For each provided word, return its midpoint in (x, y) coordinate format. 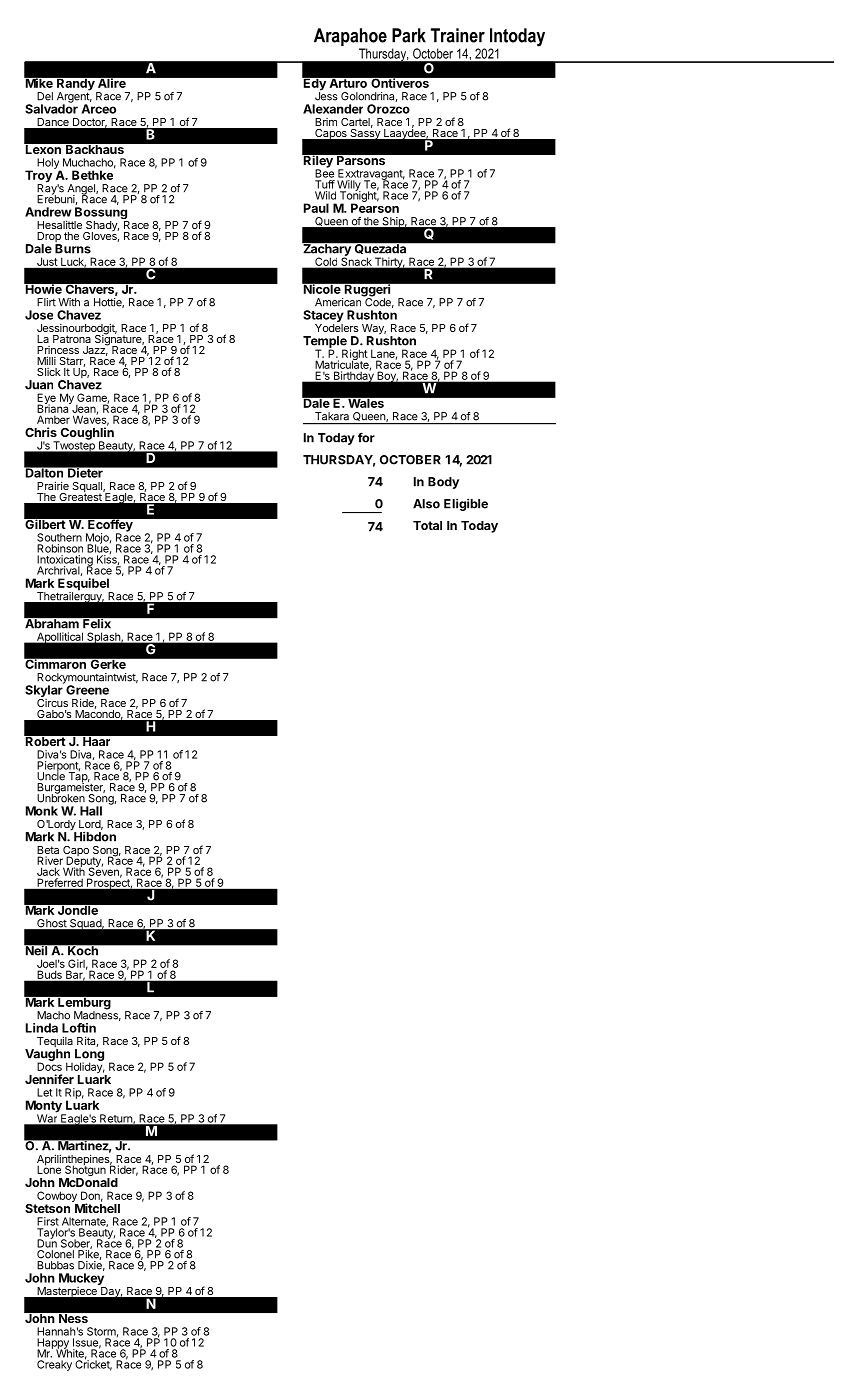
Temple (325, 343)
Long (89, 1056)
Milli (46, 360)
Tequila (55, 1043)
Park (409, 35)
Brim (326, 122)
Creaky (54, 1365)
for (366, 437)
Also (426, 504)
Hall (91, 811)
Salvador (51, 108)
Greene (87, 690)
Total (427, 525)
